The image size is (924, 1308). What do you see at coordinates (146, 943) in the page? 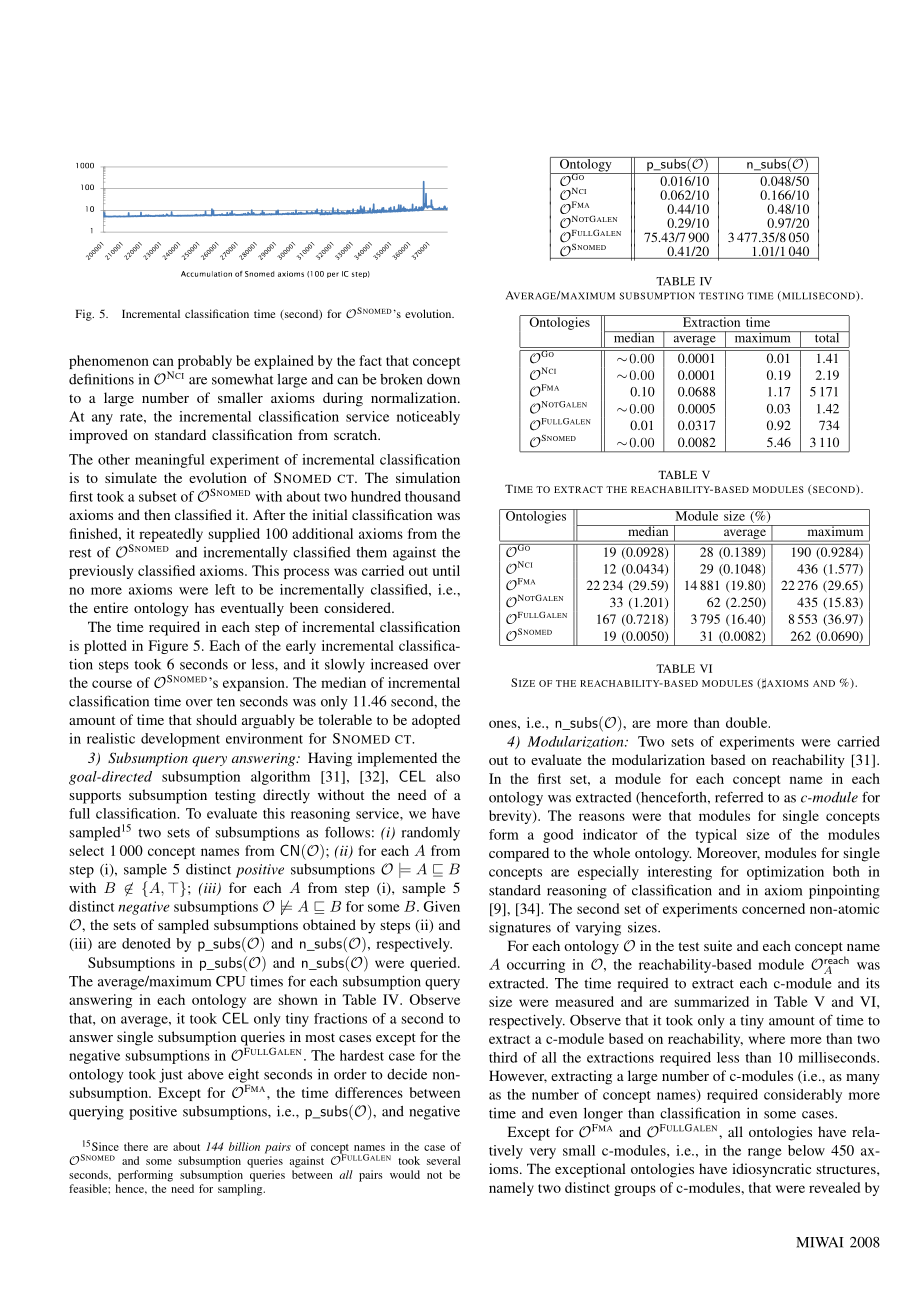
I see `denoted` at bounding box center [146, 943].
